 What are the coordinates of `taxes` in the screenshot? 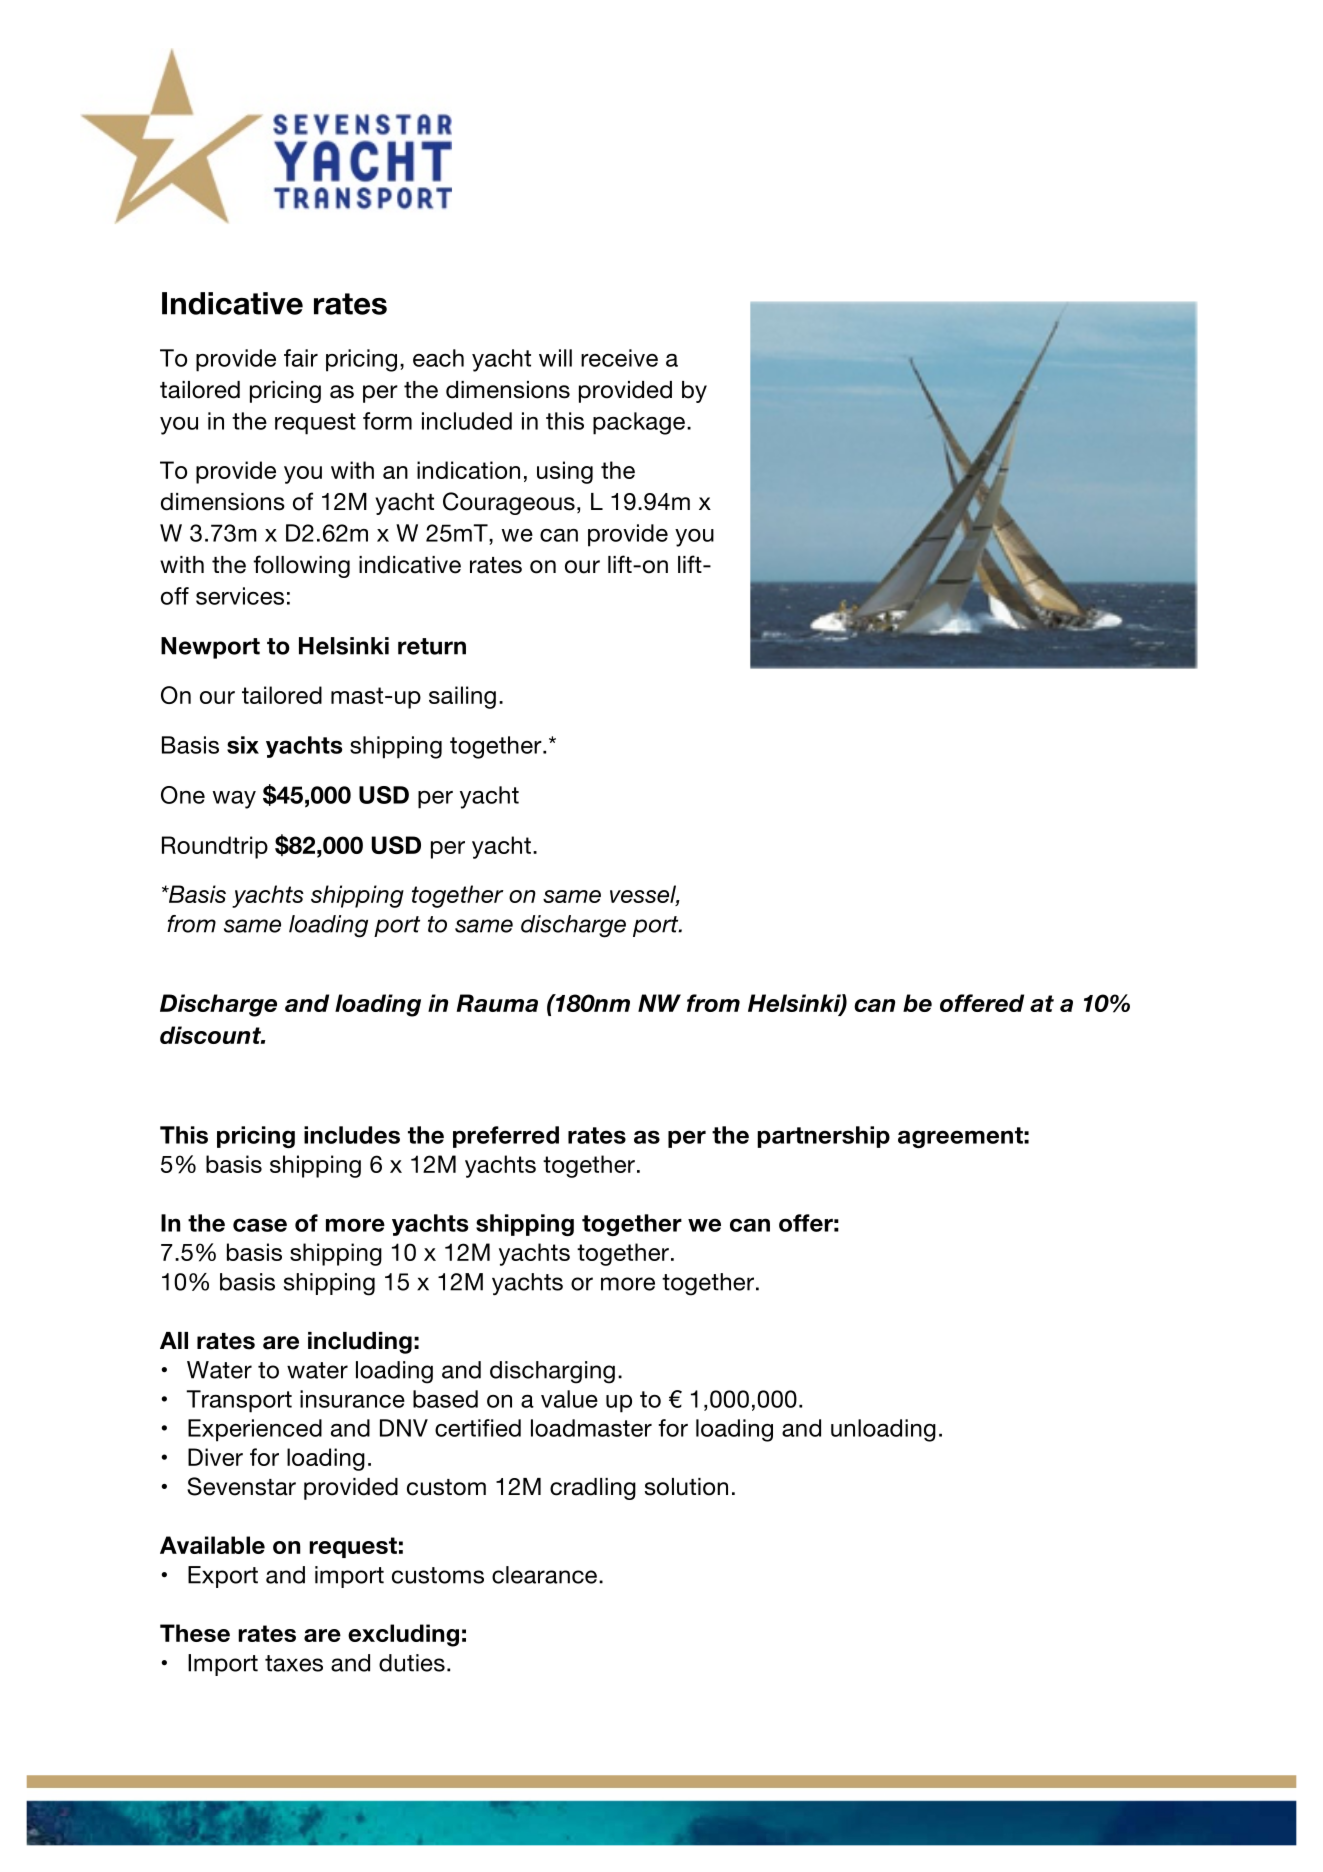 It's located at (294, 1663).
